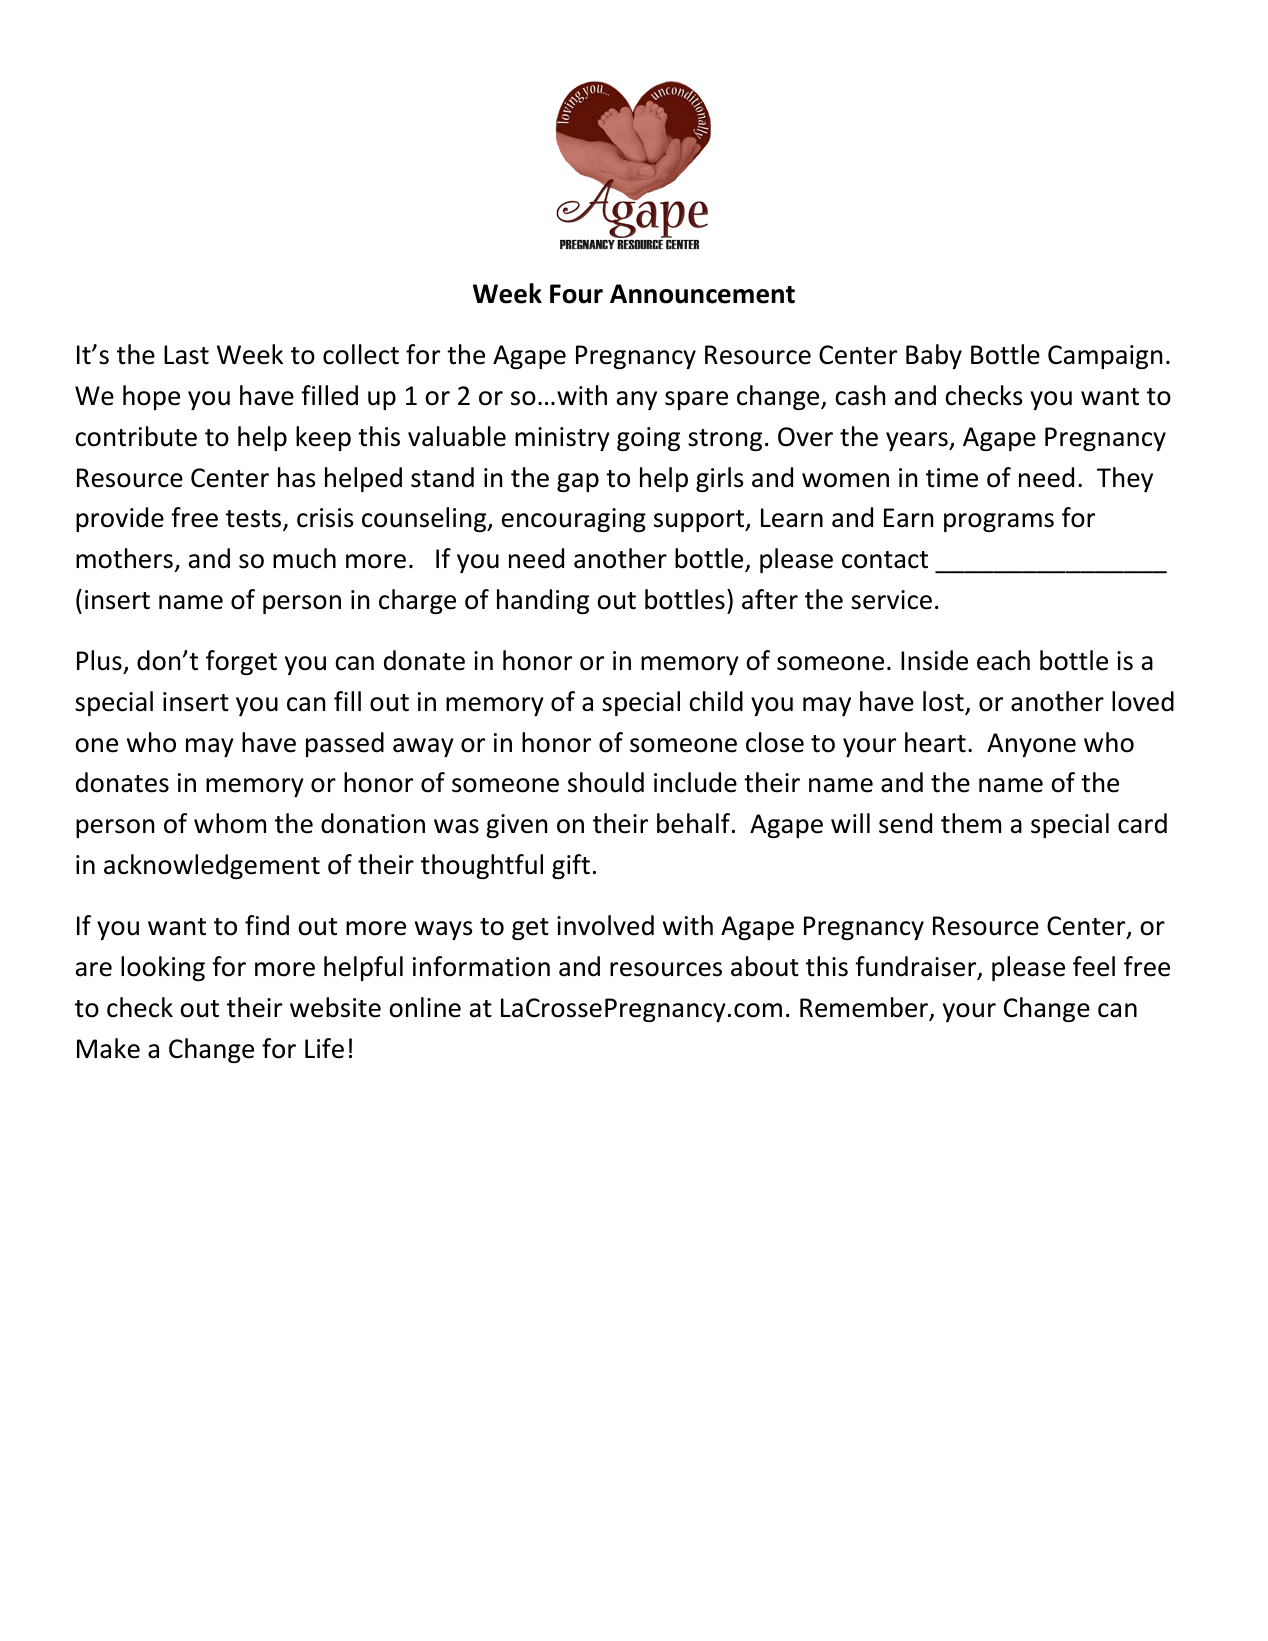 Image resolution: width=1268 pixels, height=1641 pixels. What do you see at coordinates (891, 600) in the page?
I see `service` at bounding box center [891, 600].
